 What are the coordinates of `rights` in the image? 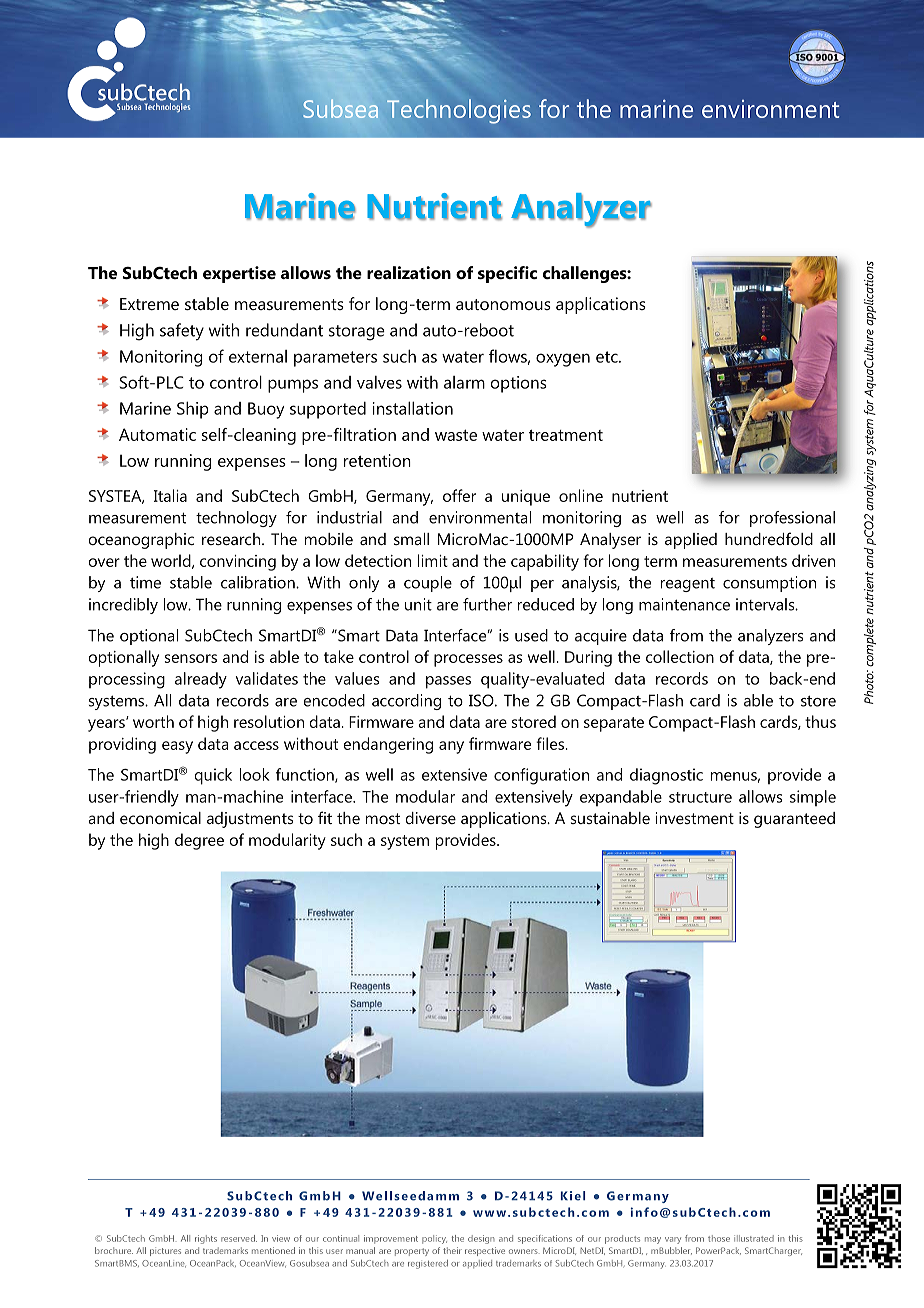 It's located at (206, 1239).
